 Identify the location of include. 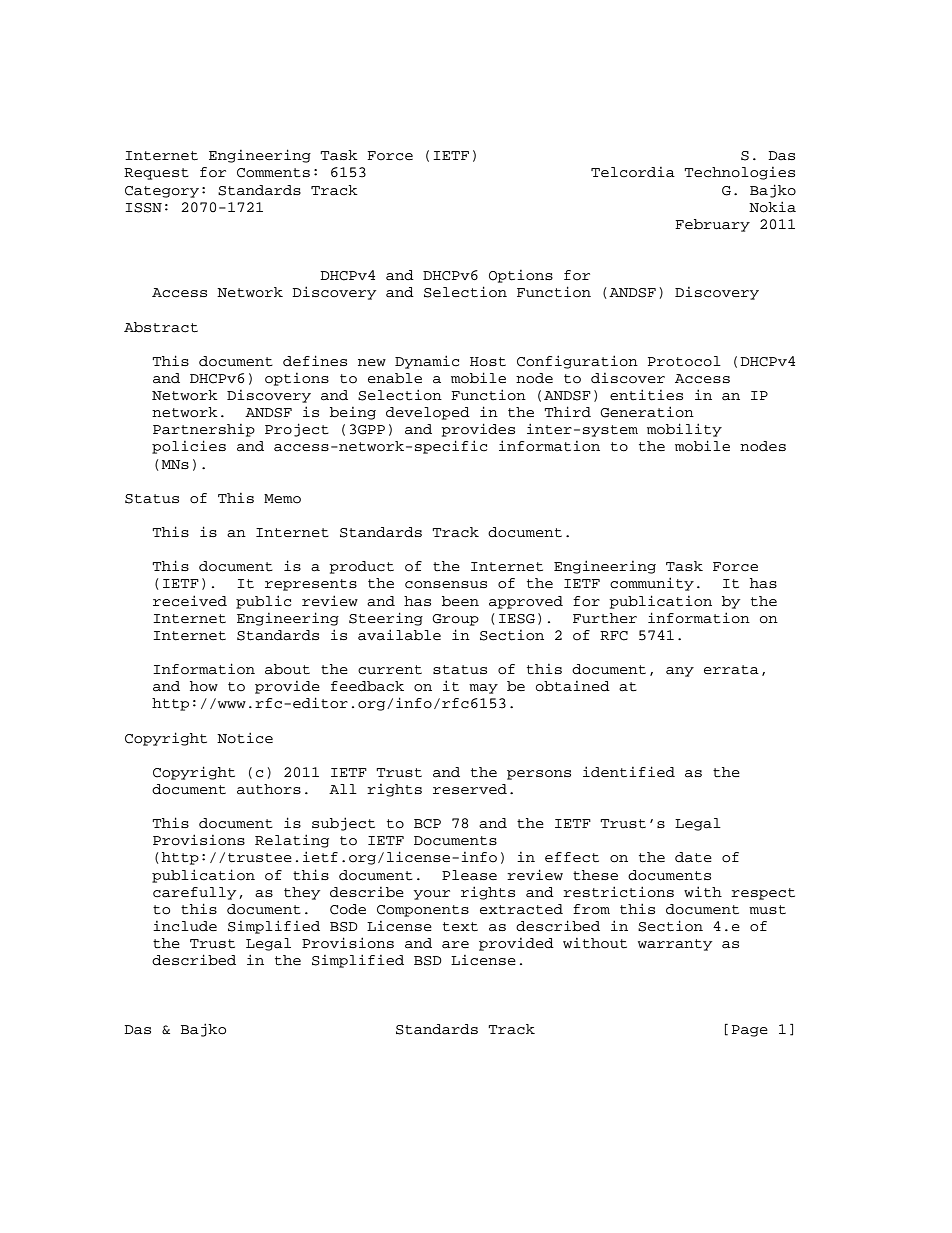
(185, 926).
